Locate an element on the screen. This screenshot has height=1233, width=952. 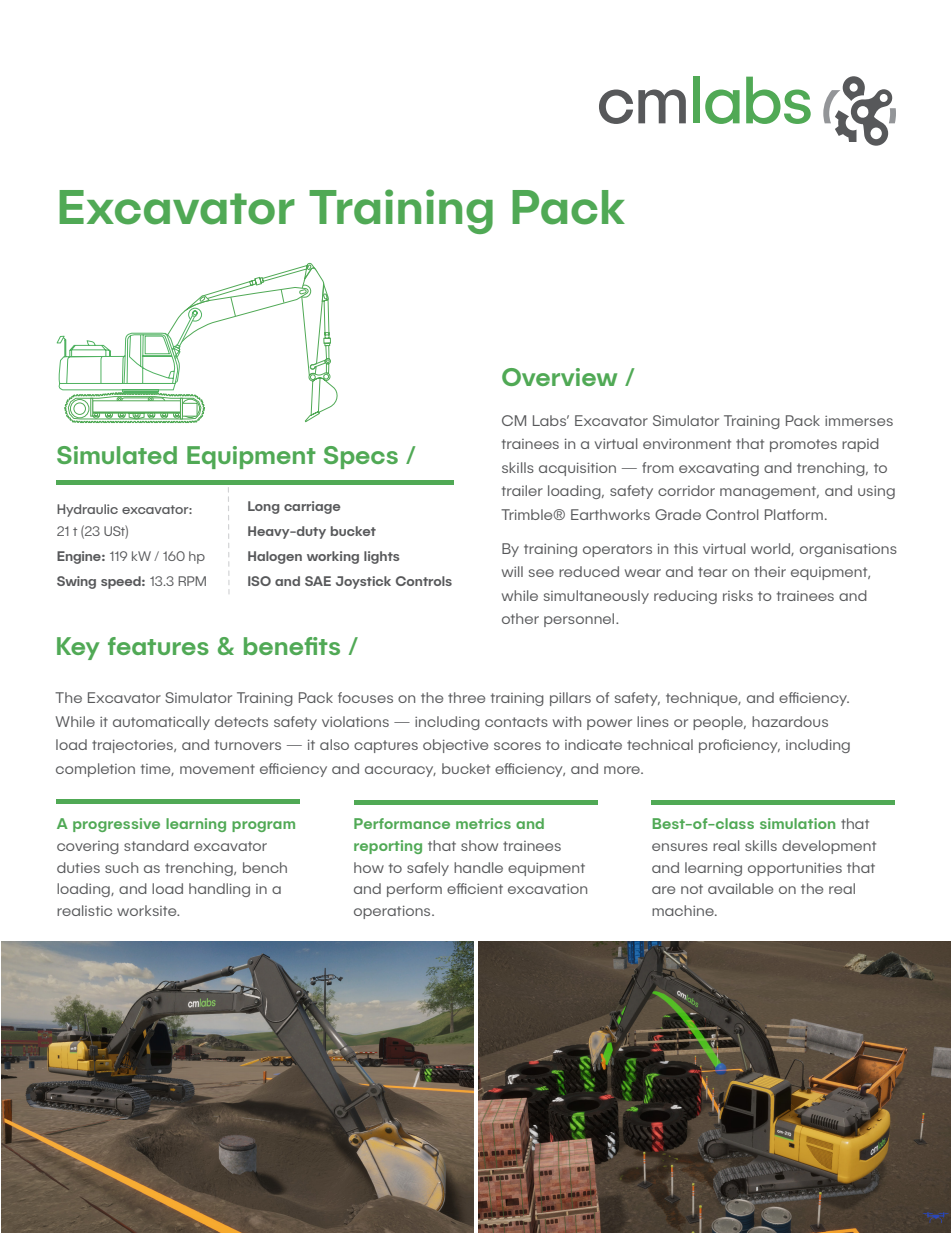
trailer is located at coordinates (522, 490).
